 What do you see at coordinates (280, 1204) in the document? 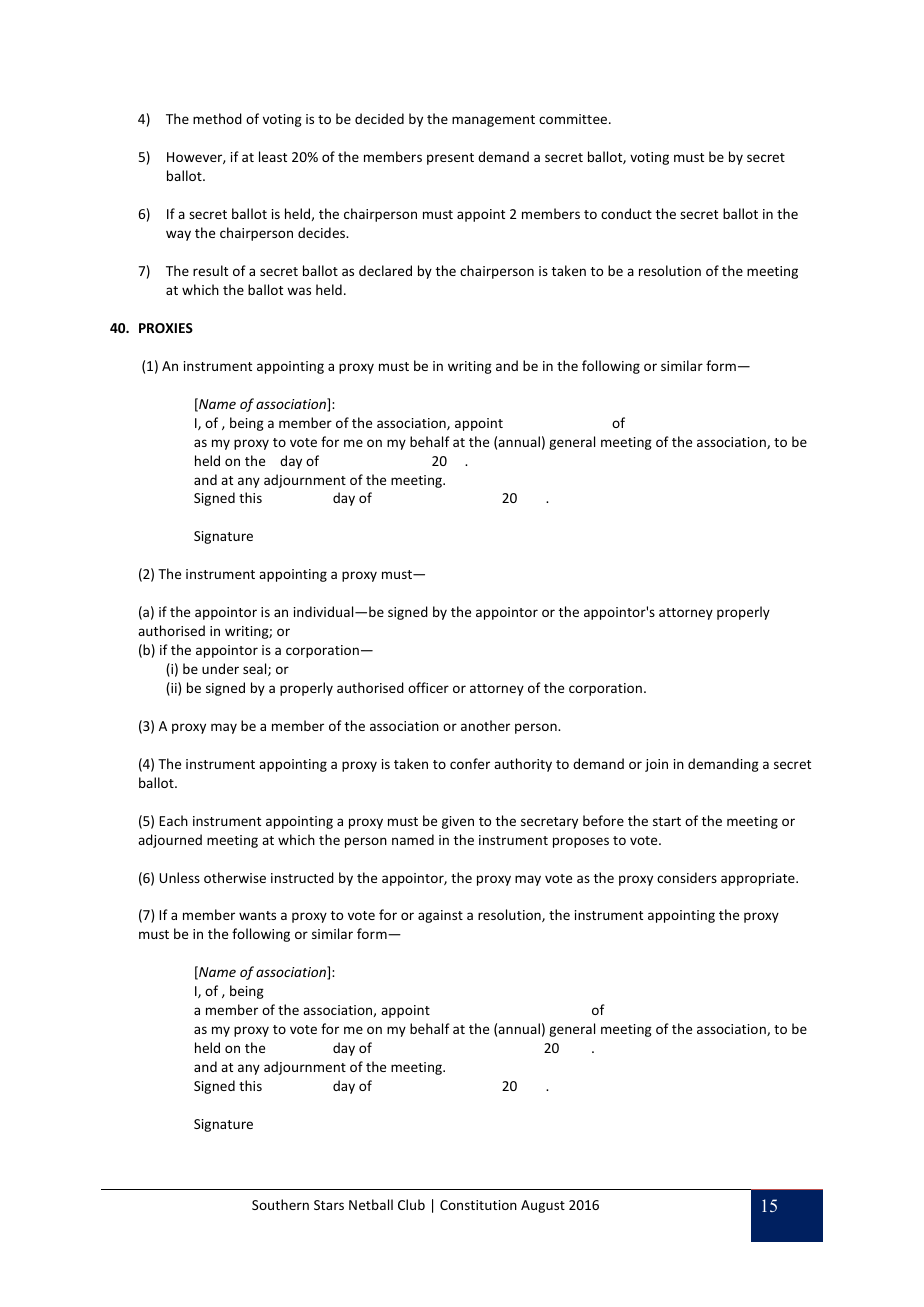
I see `Southern` at bounding box center [280, 1204].
